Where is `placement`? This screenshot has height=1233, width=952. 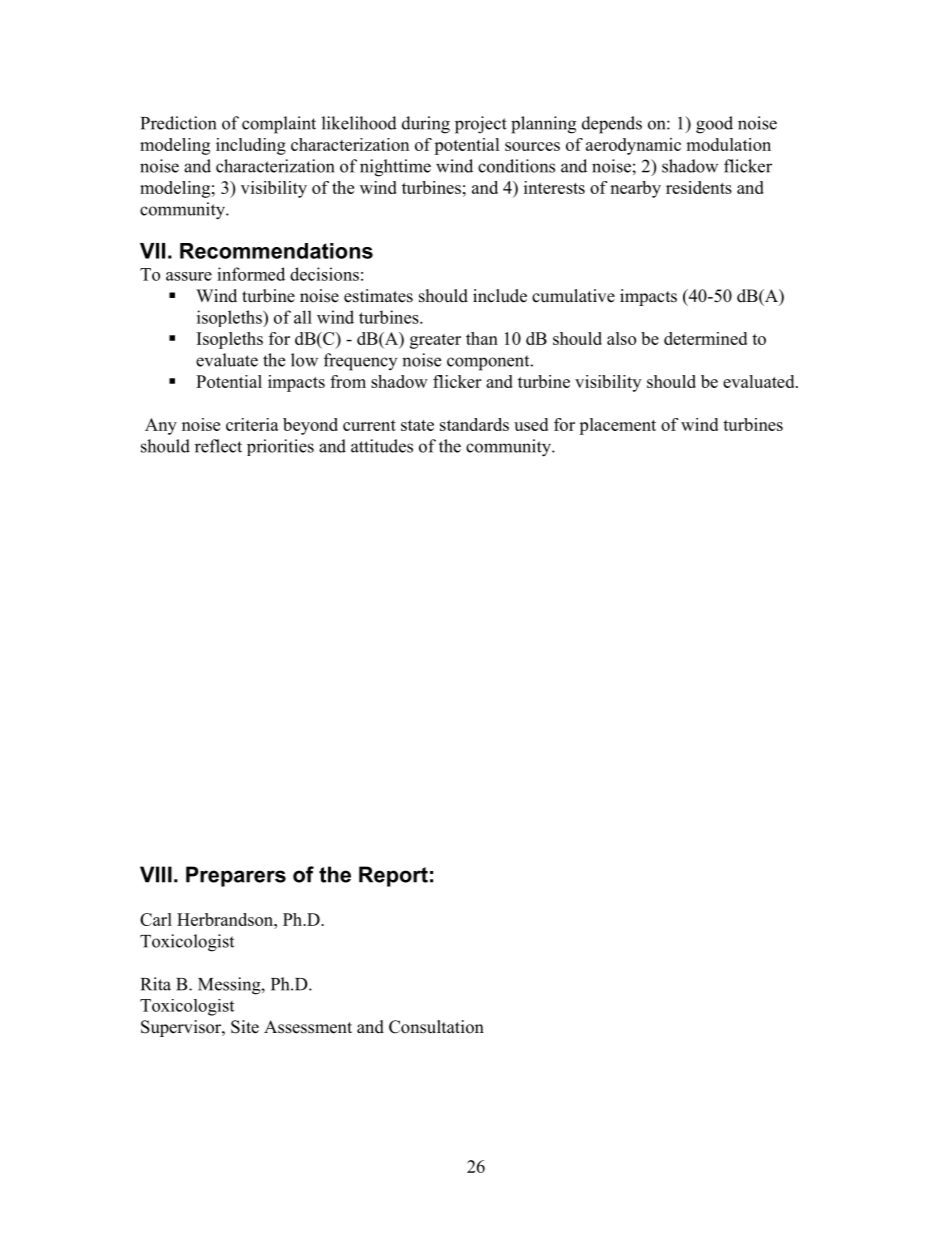
placement is located at coordinates (617, 426).
